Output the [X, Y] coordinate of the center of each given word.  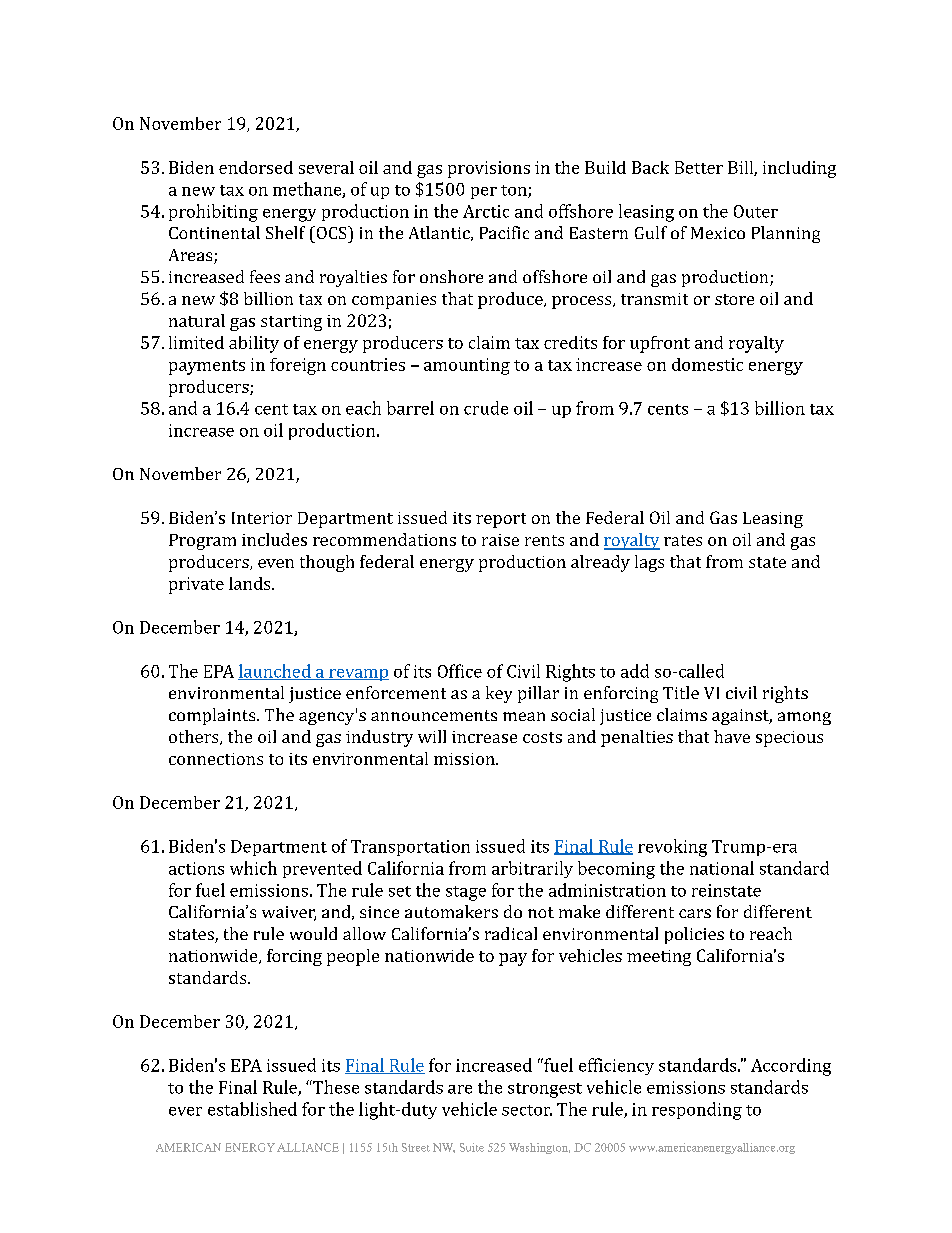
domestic [707, 364]
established [252, 1109]
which [253, 868]
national [722, 868]
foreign [298, 366]
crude [486, 408]
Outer [756, 211]
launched [275, 672]
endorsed [256, 167]
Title [681, 692]
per [484, 193]
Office [460, 671]
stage [466, 893]
